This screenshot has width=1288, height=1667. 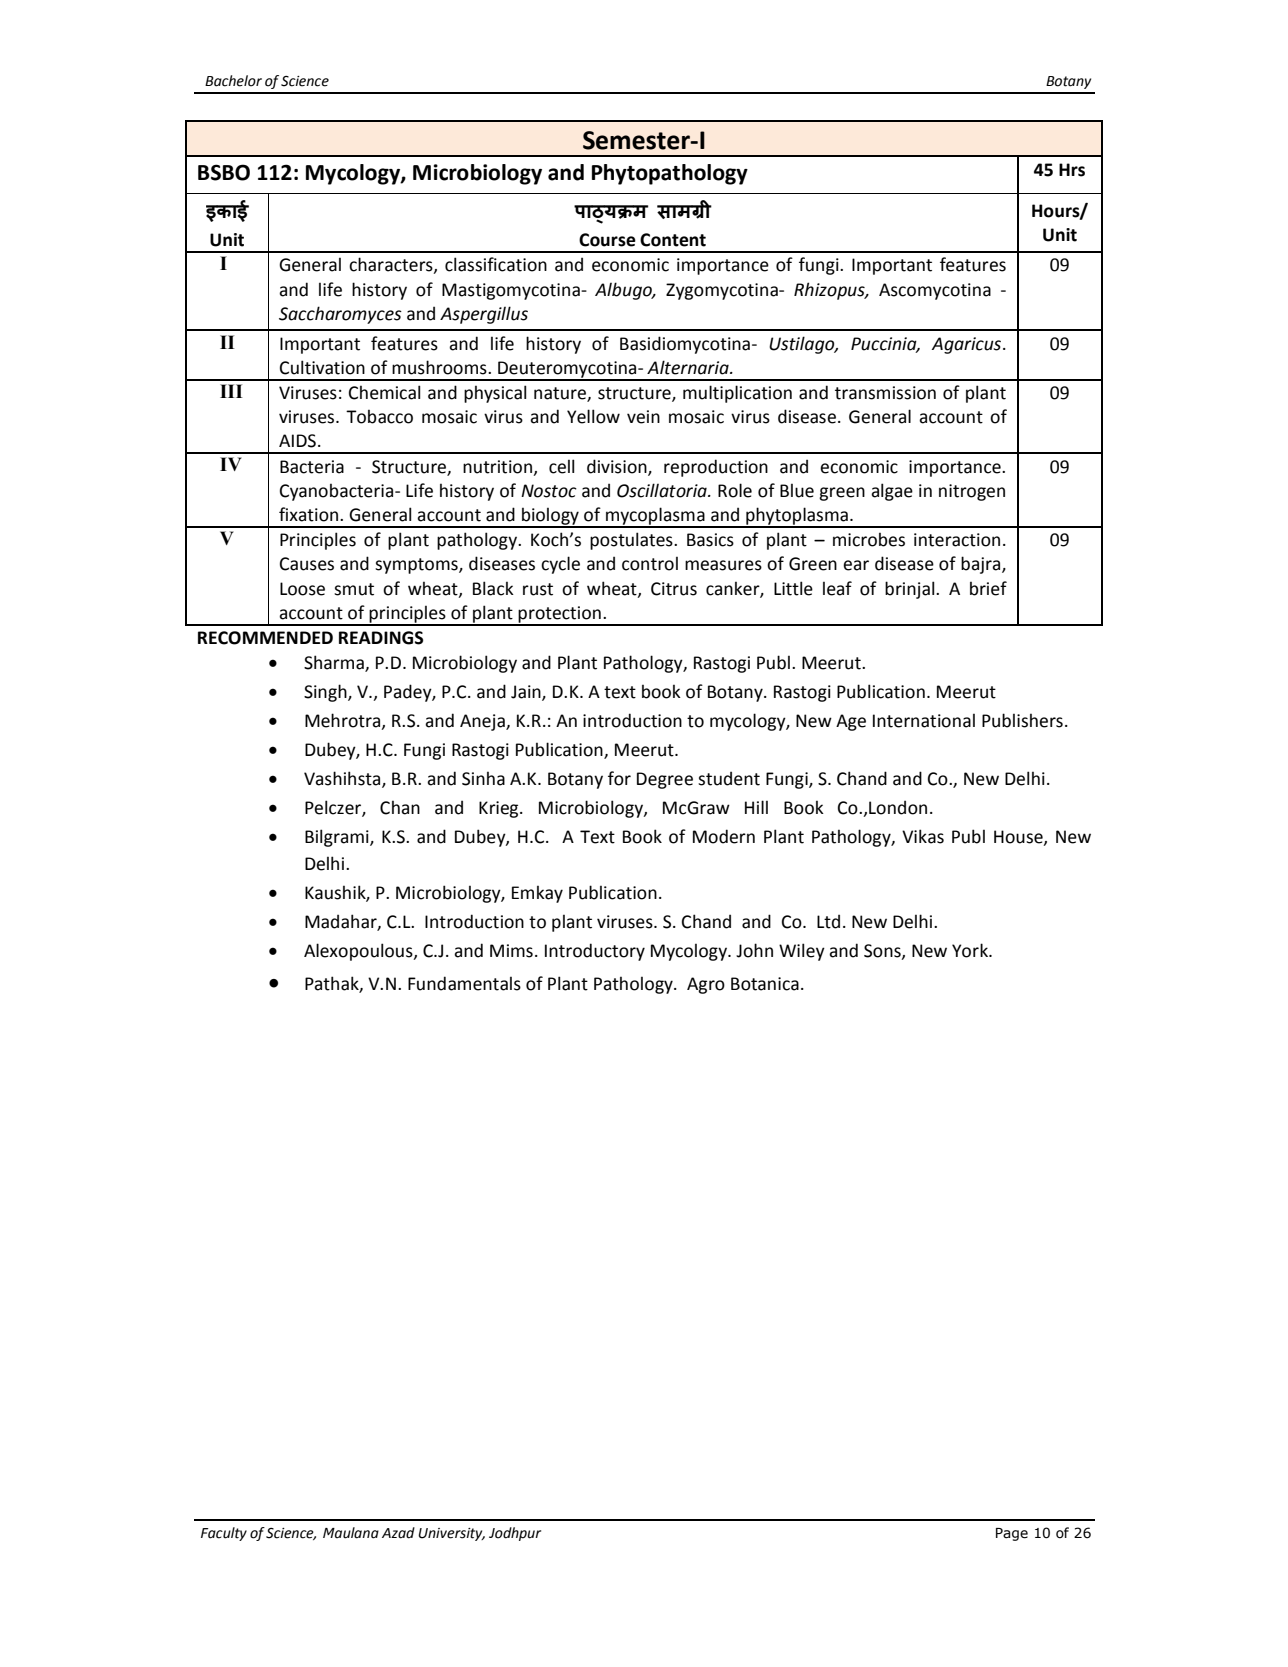 I want to click on Content, so click(x=673, y=240).
